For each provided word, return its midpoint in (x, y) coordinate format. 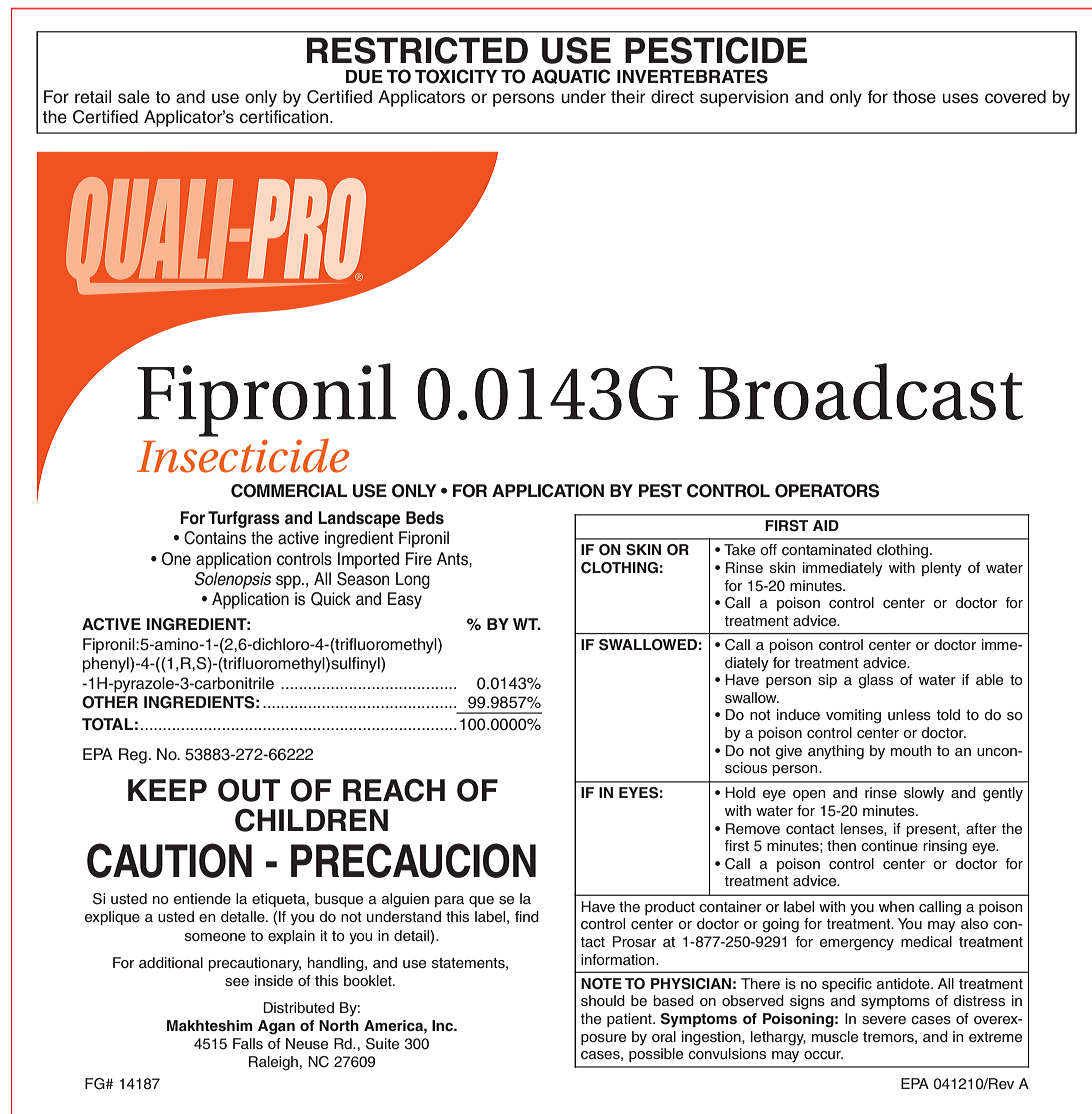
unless (909, 714)
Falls (248, 1043)
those (914, 97)
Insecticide (243, 454)
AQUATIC (570, 76)
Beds (425, 518)
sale (134, 97)
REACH (394, 790)
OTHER (110, 702)
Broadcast (861, 391)
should (603, 1000)
